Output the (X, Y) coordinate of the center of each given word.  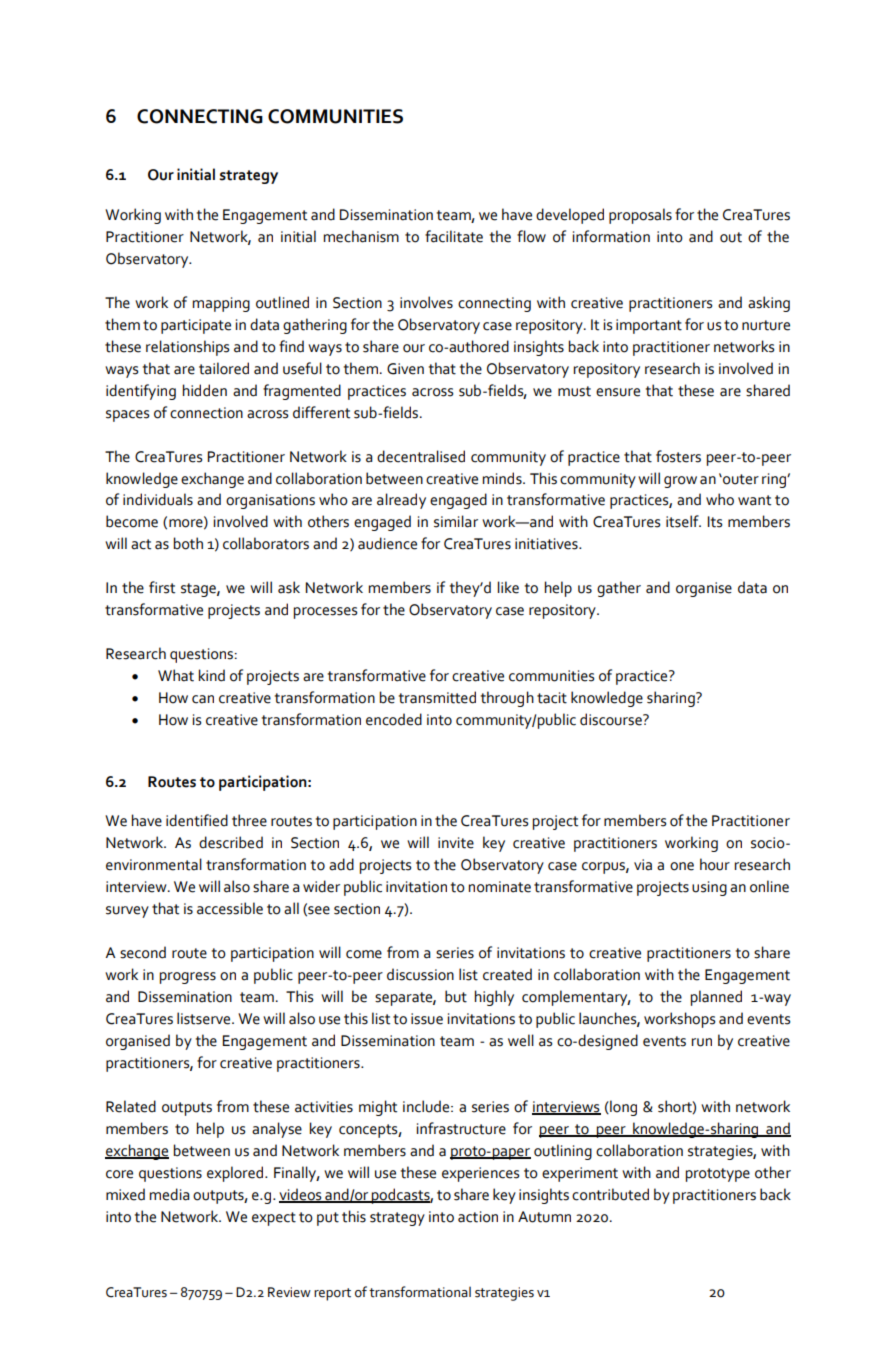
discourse (612, 719)
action (478, 1217)
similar (456, 521)
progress (188, 978)
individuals (158, 499)
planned (716, 998)
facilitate (454, 236)
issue (427, 1019)
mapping (221, 304)
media (170, 1194)
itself (683, 521)
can (203, 699)
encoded (394, 719)
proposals (640, 216)
